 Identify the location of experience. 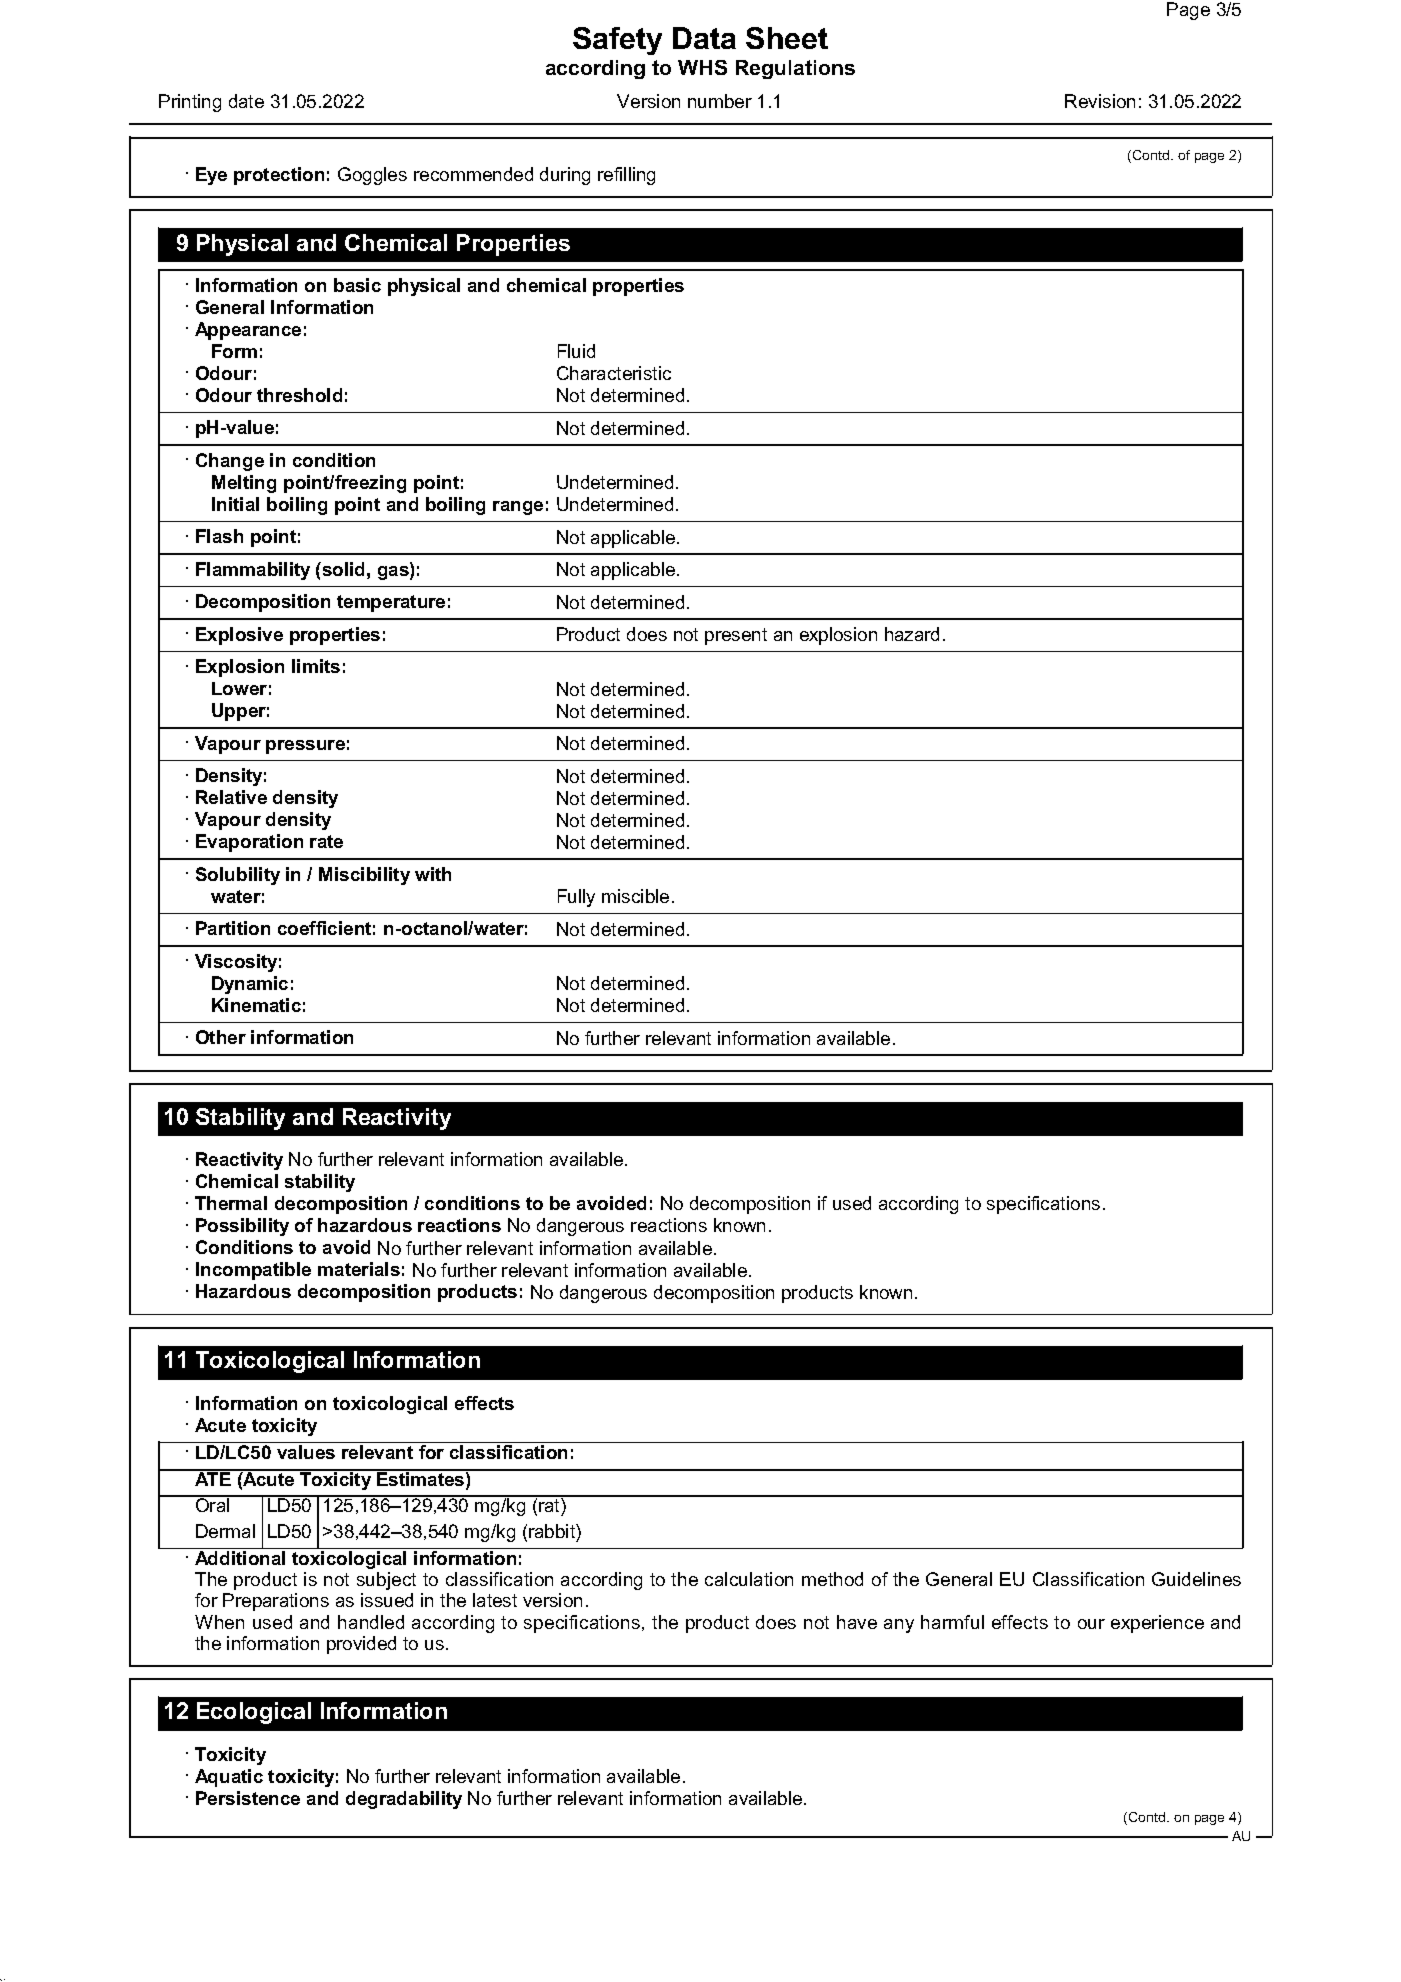
(1157, 1624).
